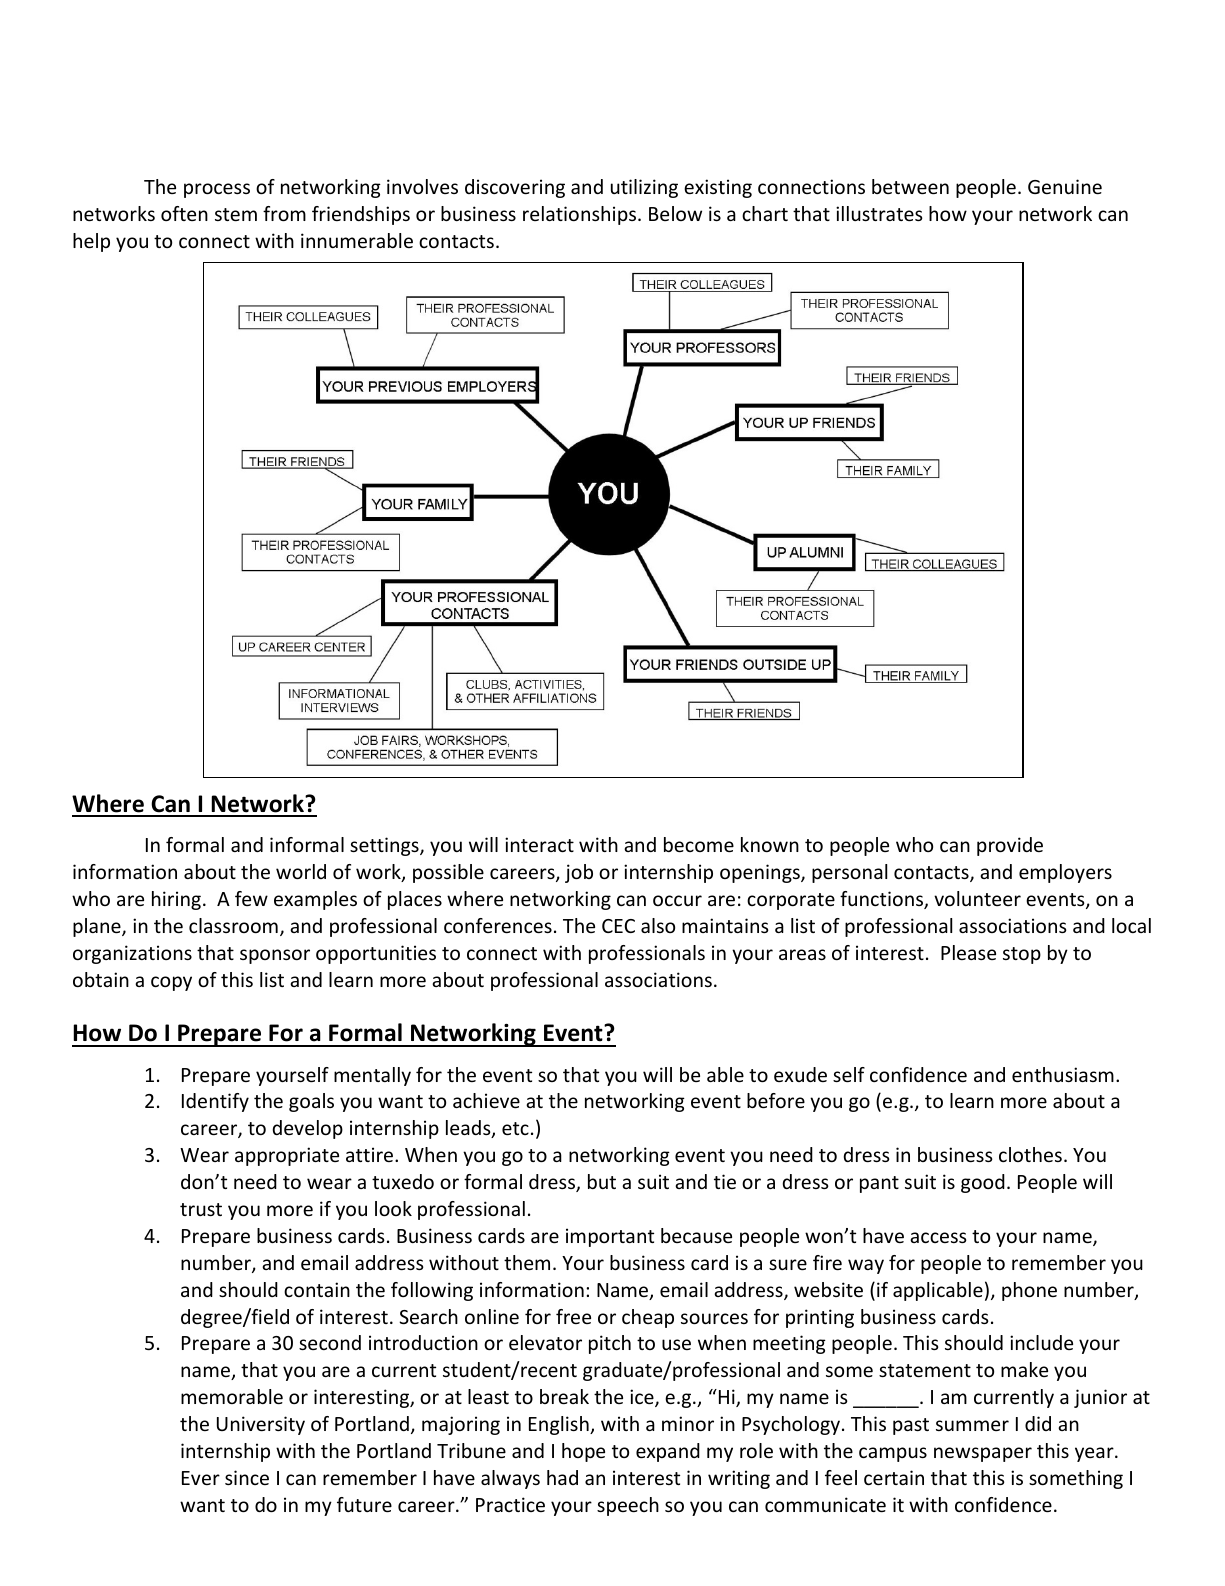 The image size is (1225, 1586). I want to click on provide, so click(1010, 846).
